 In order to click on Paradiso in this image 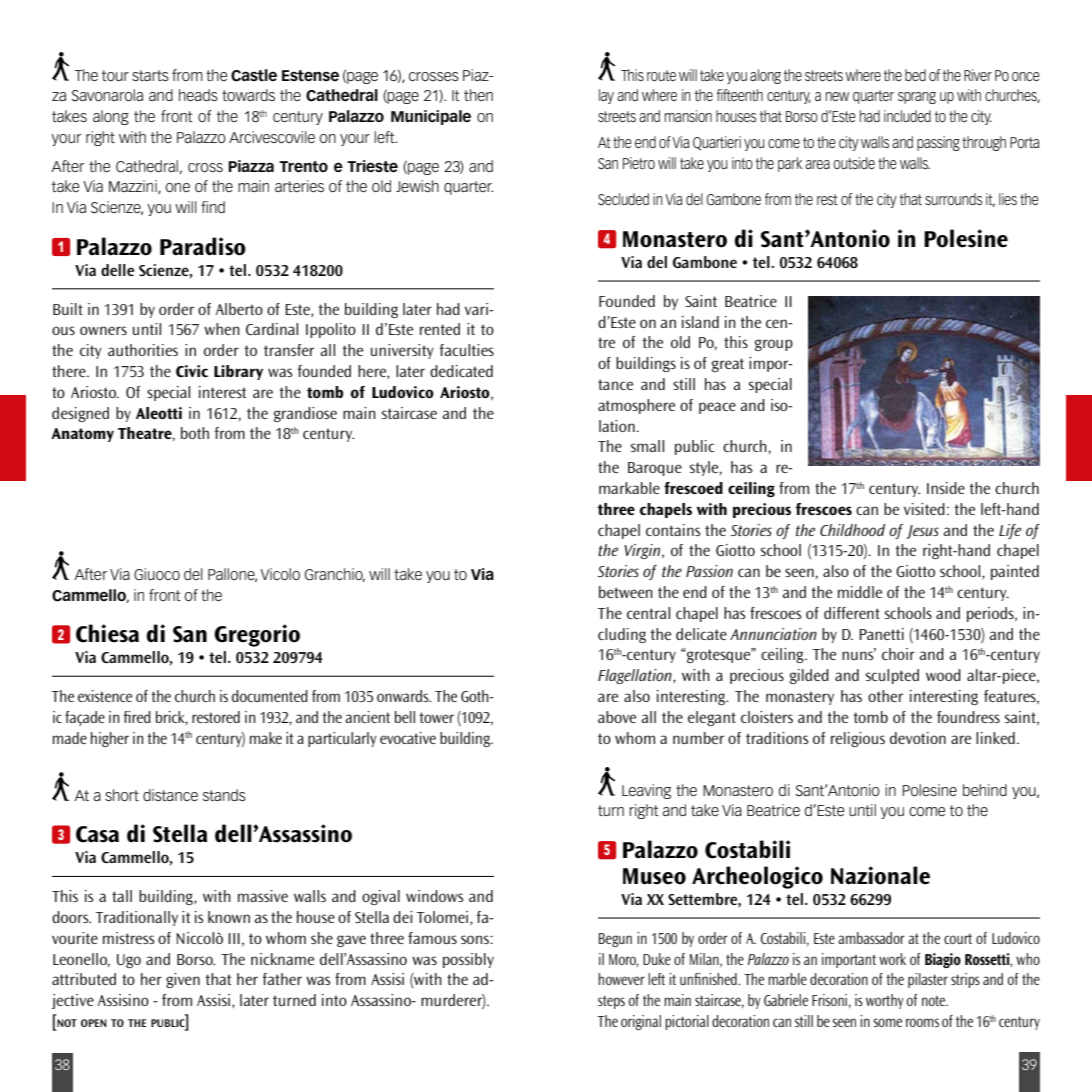, I will do `click(203, 246)`.
